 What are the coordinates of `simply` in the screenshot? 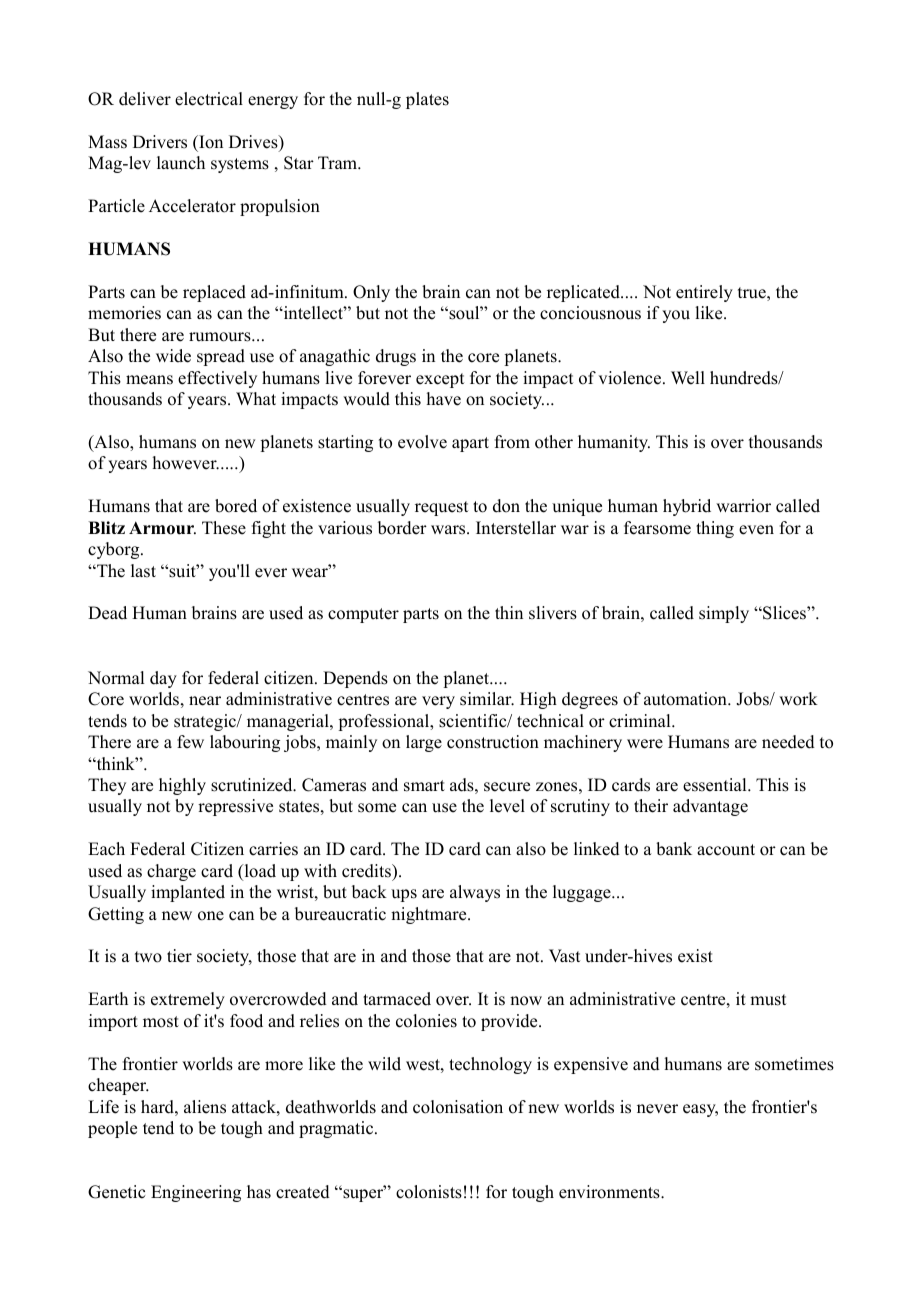 It's located at (724, 614).
